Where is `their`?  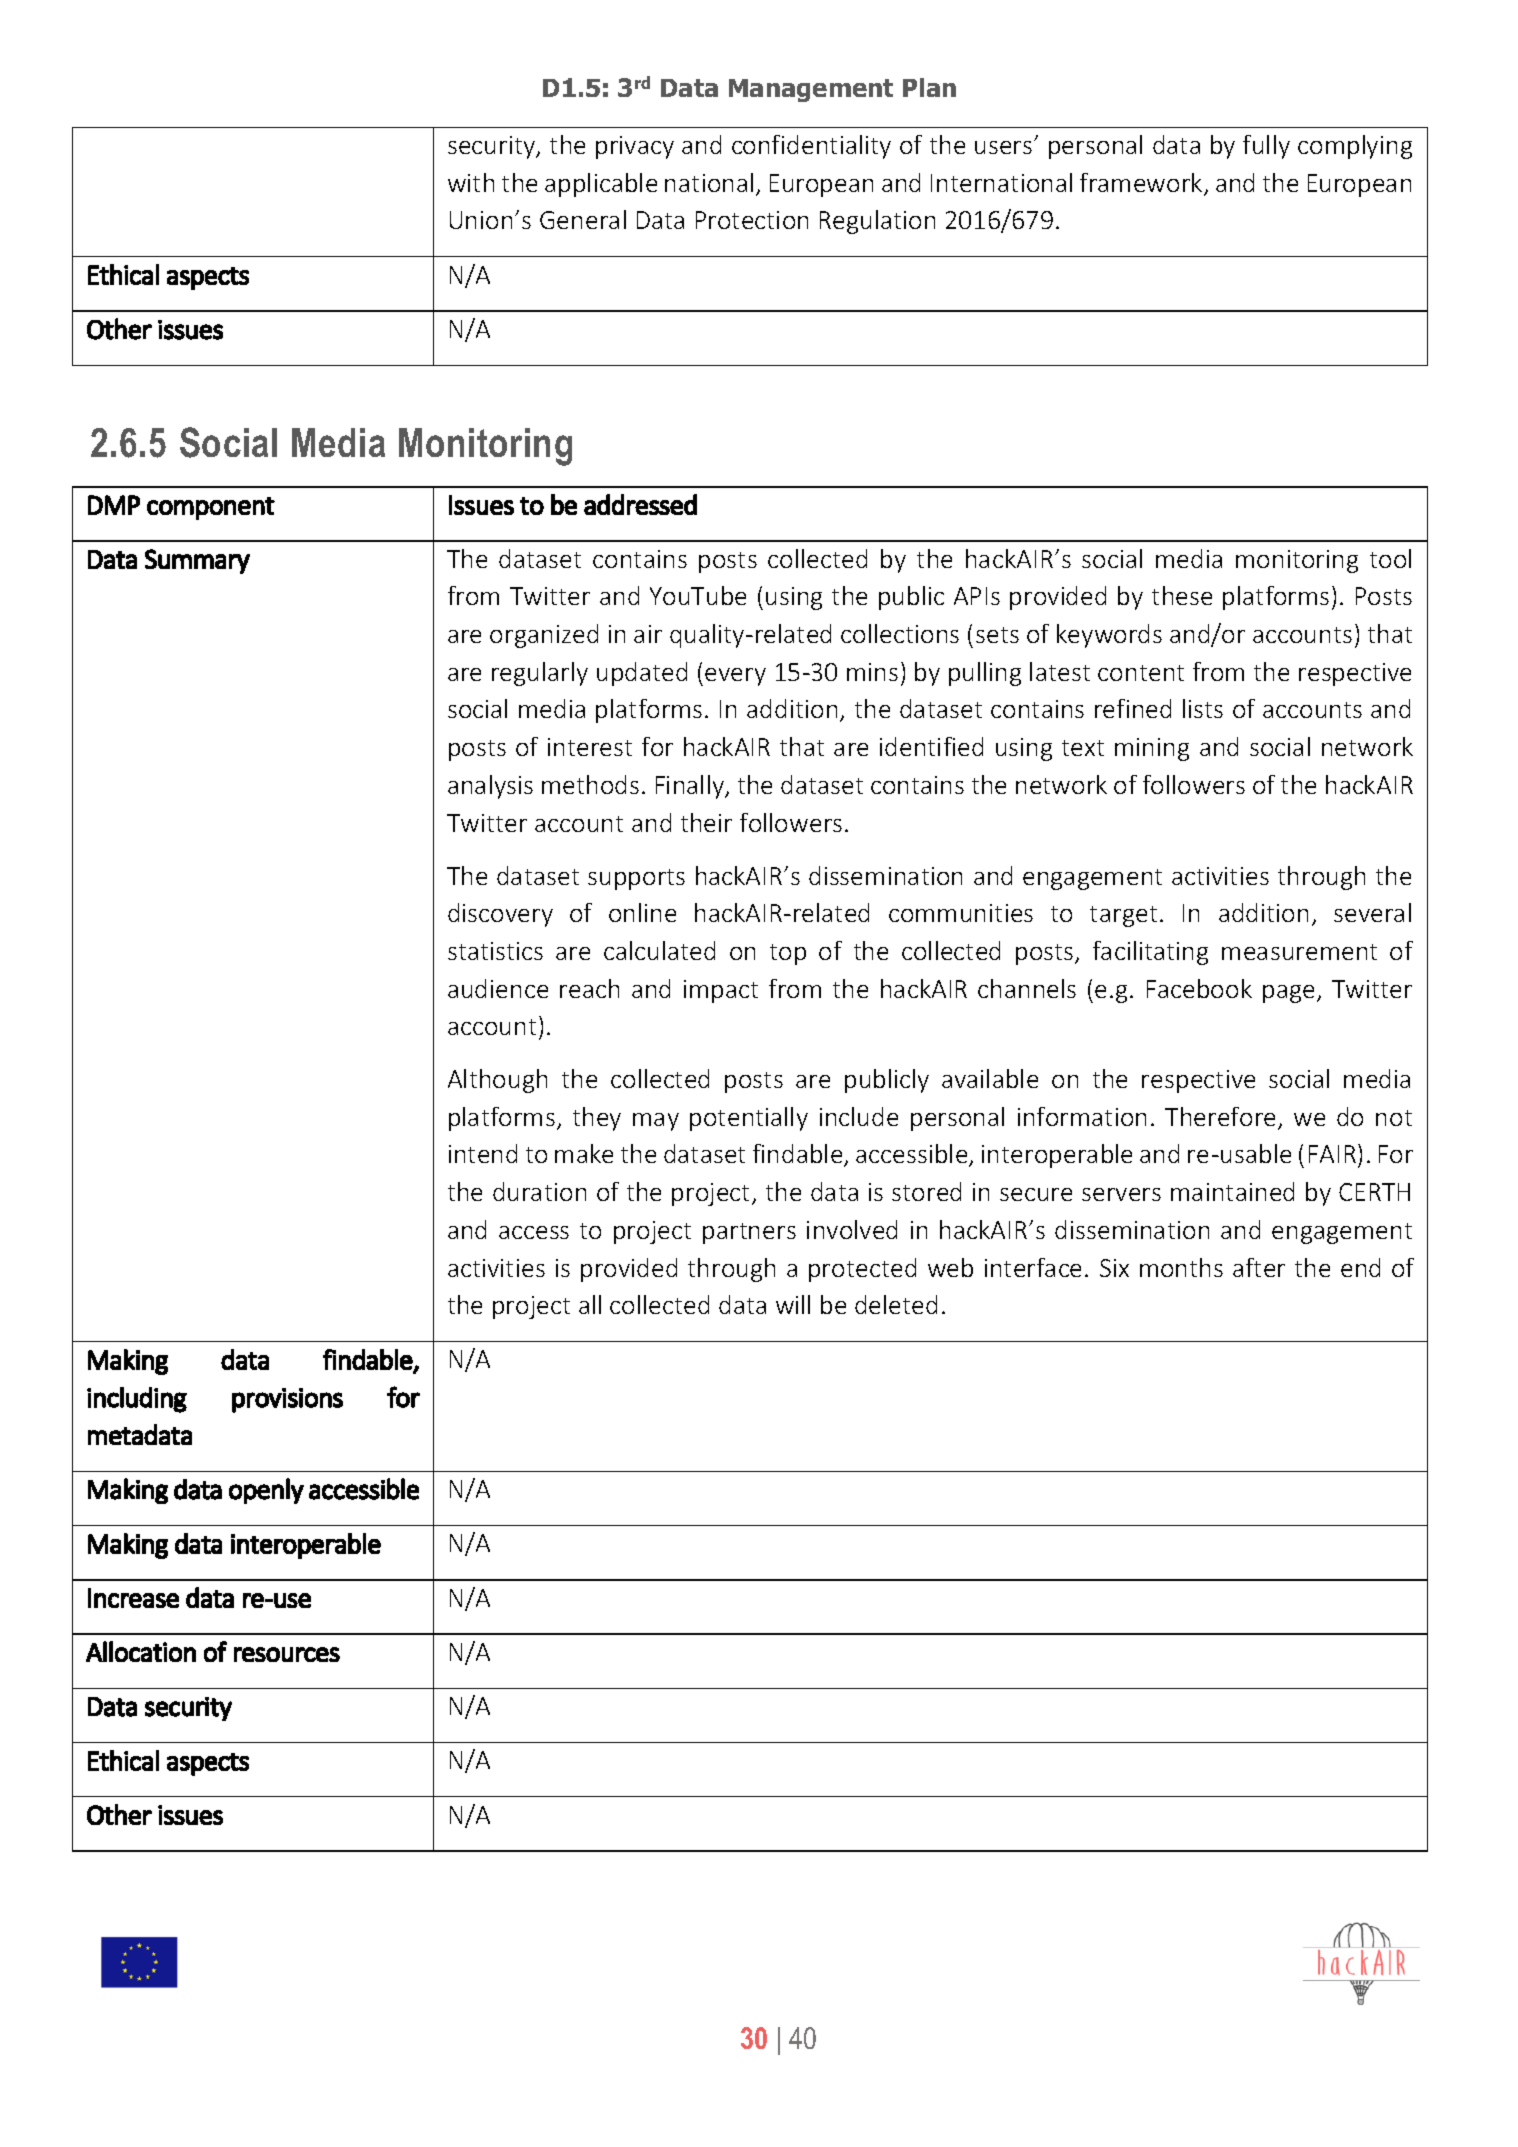
their is located at coordinates (706, 822).
